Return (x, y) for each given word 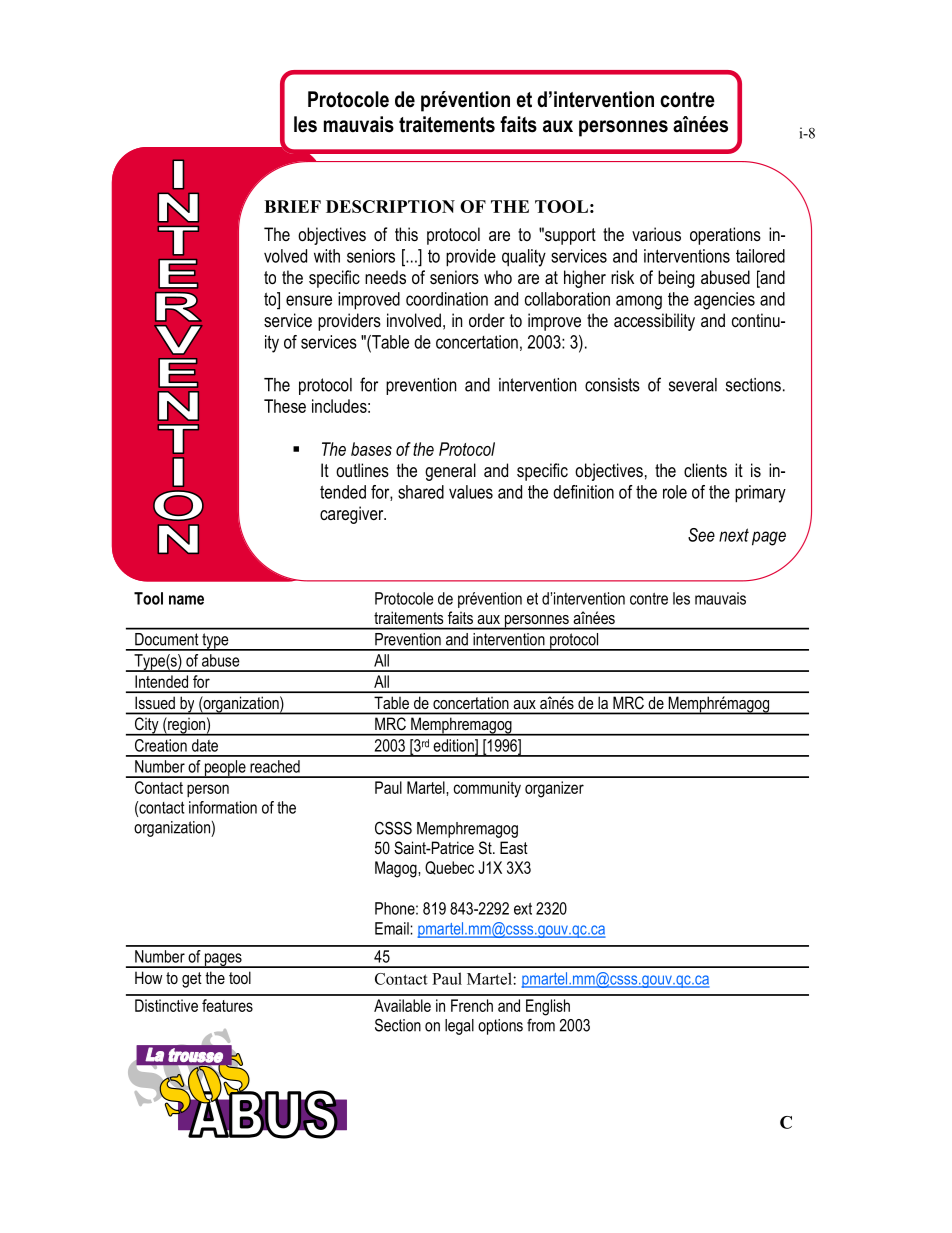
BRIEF (292, 206)
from (541, 1025)
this (406, 234)
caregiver (353, 515)
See (701, 535)
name (186, 600)
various (656, 234)
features (227, 1005)
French (472, 1005)
